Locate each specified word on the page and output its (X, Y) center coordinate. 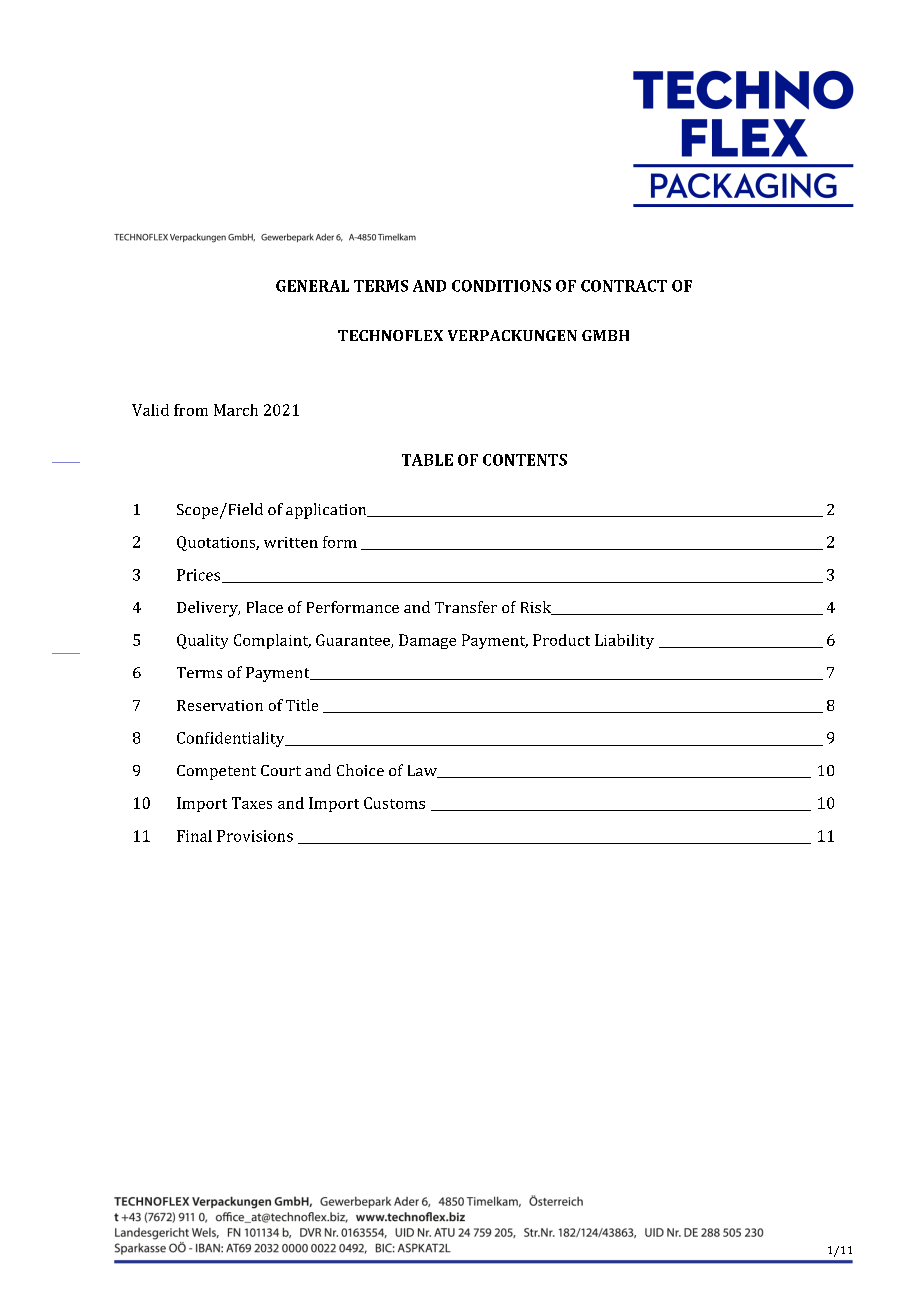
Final (194, 836)
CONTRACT (624, 286)
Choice (360, 770)
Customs (394, 803)
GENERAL (312, 286)
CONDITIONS (501, 286)
